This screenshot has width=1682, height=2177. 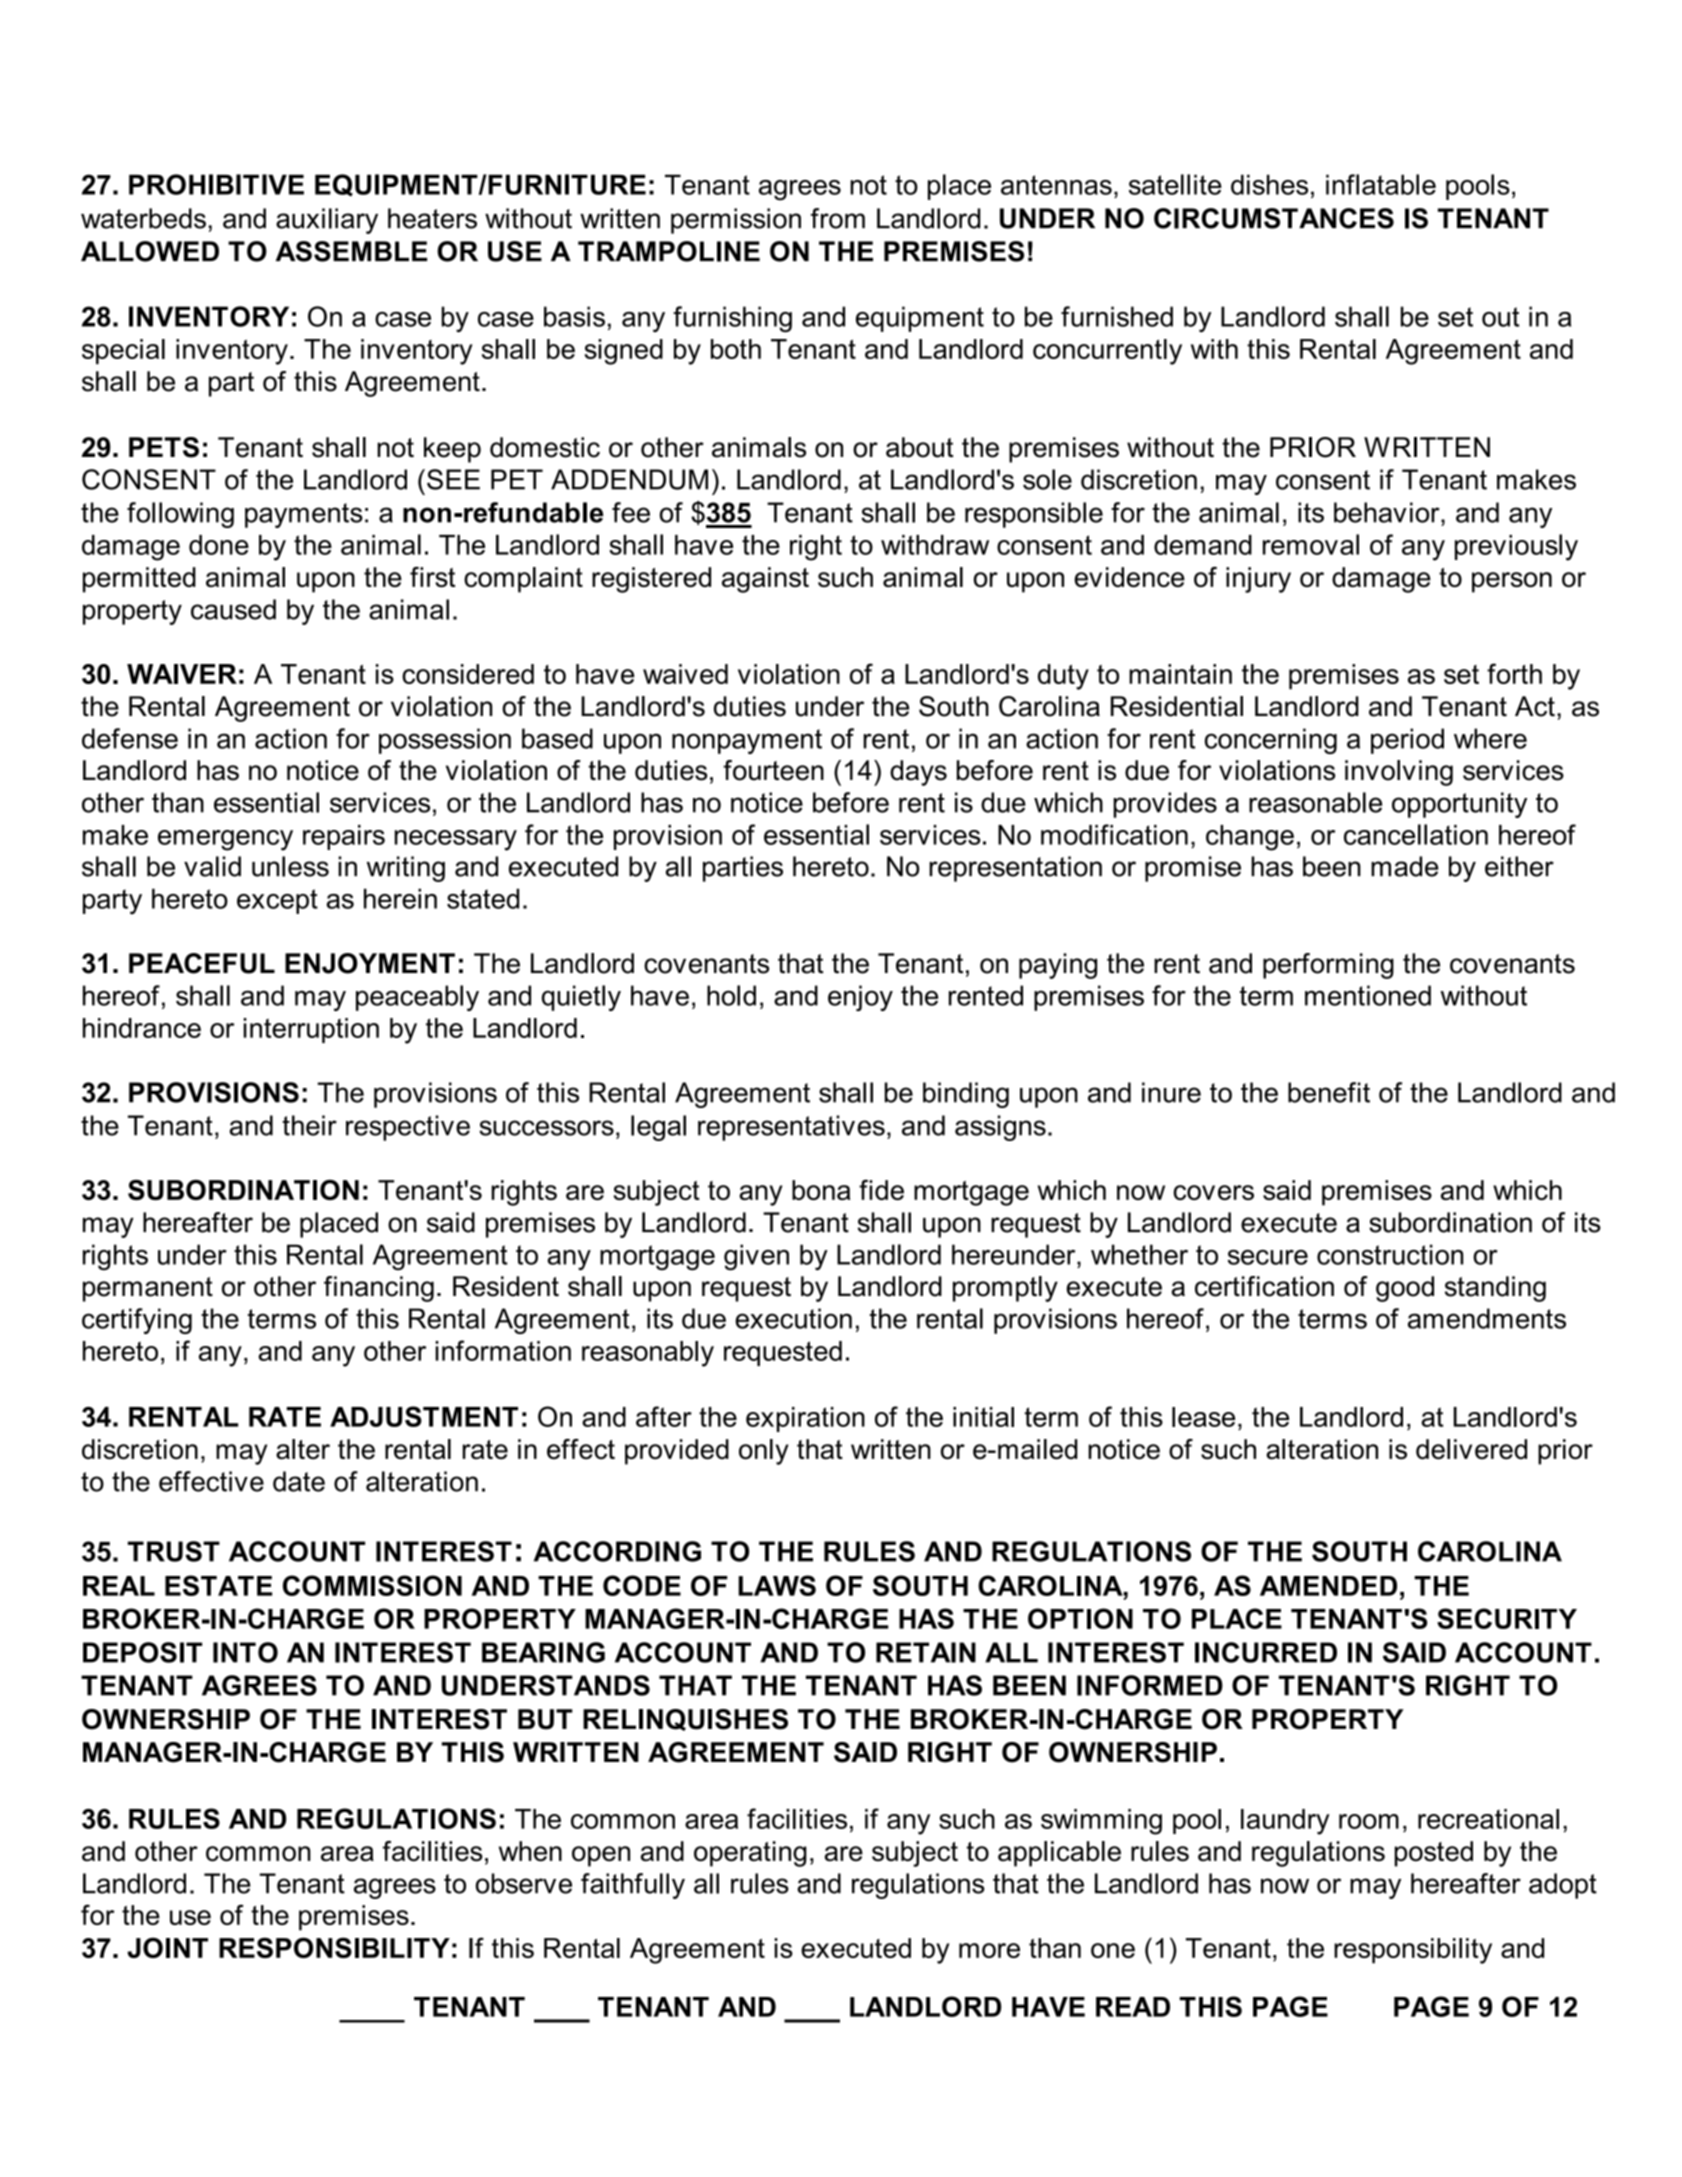 I want to click on auxiliary, so click(x=327, y=221).
